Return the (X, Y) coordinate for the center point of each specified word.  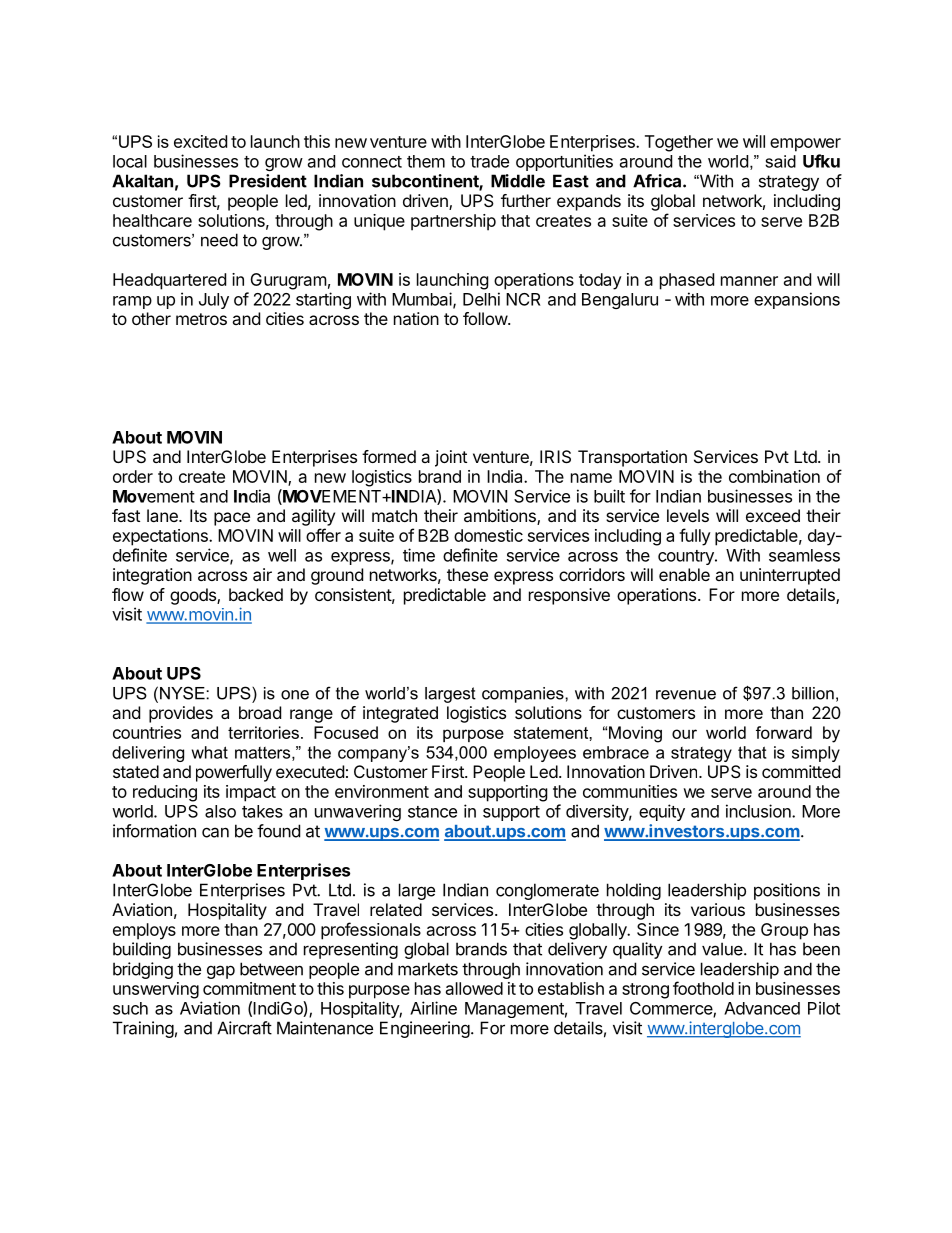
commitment (249, 988)
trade (489, 161)
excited (200, 141)
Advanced (762, 1008)
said (780, 161)
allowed (474, 988)
